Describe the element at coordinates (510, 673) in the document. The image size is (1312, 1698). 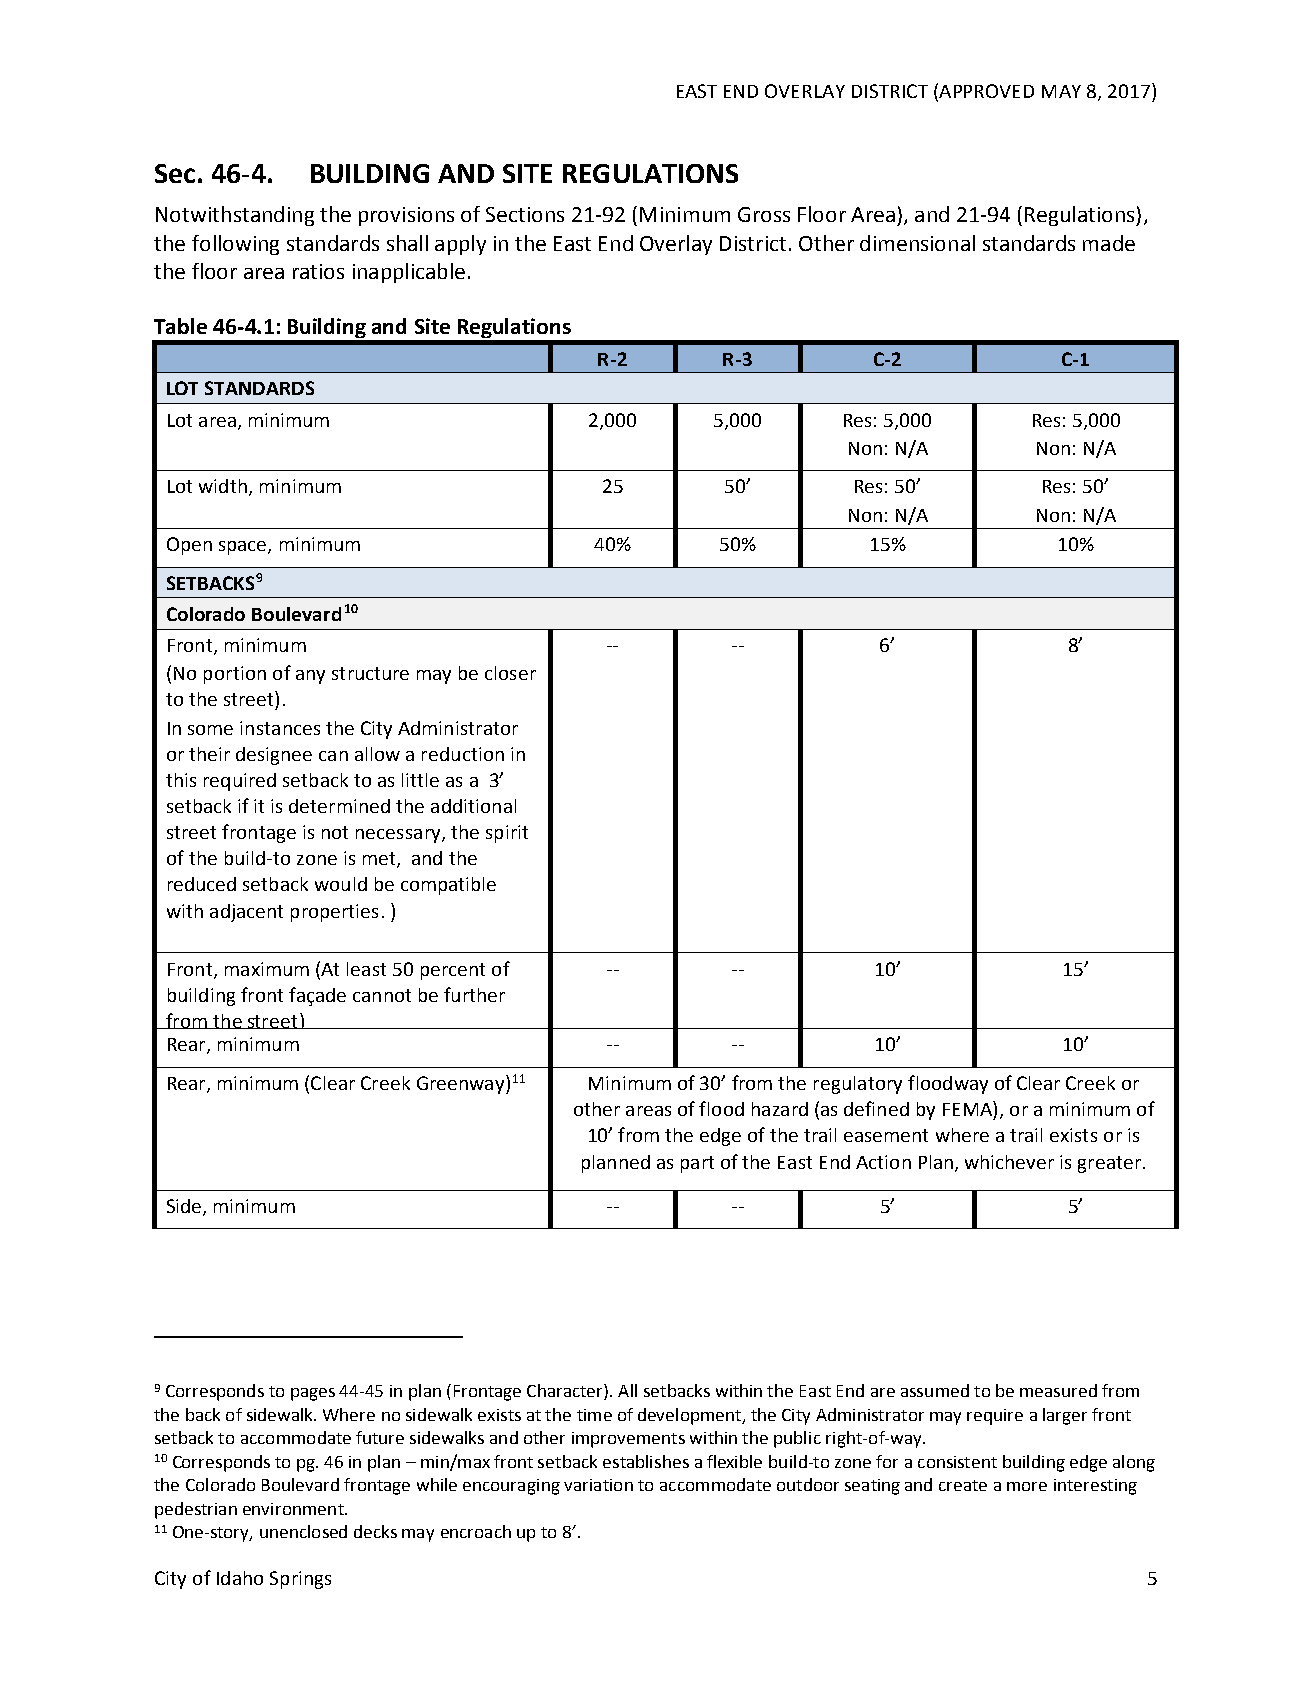
I see `closer` at that location.
